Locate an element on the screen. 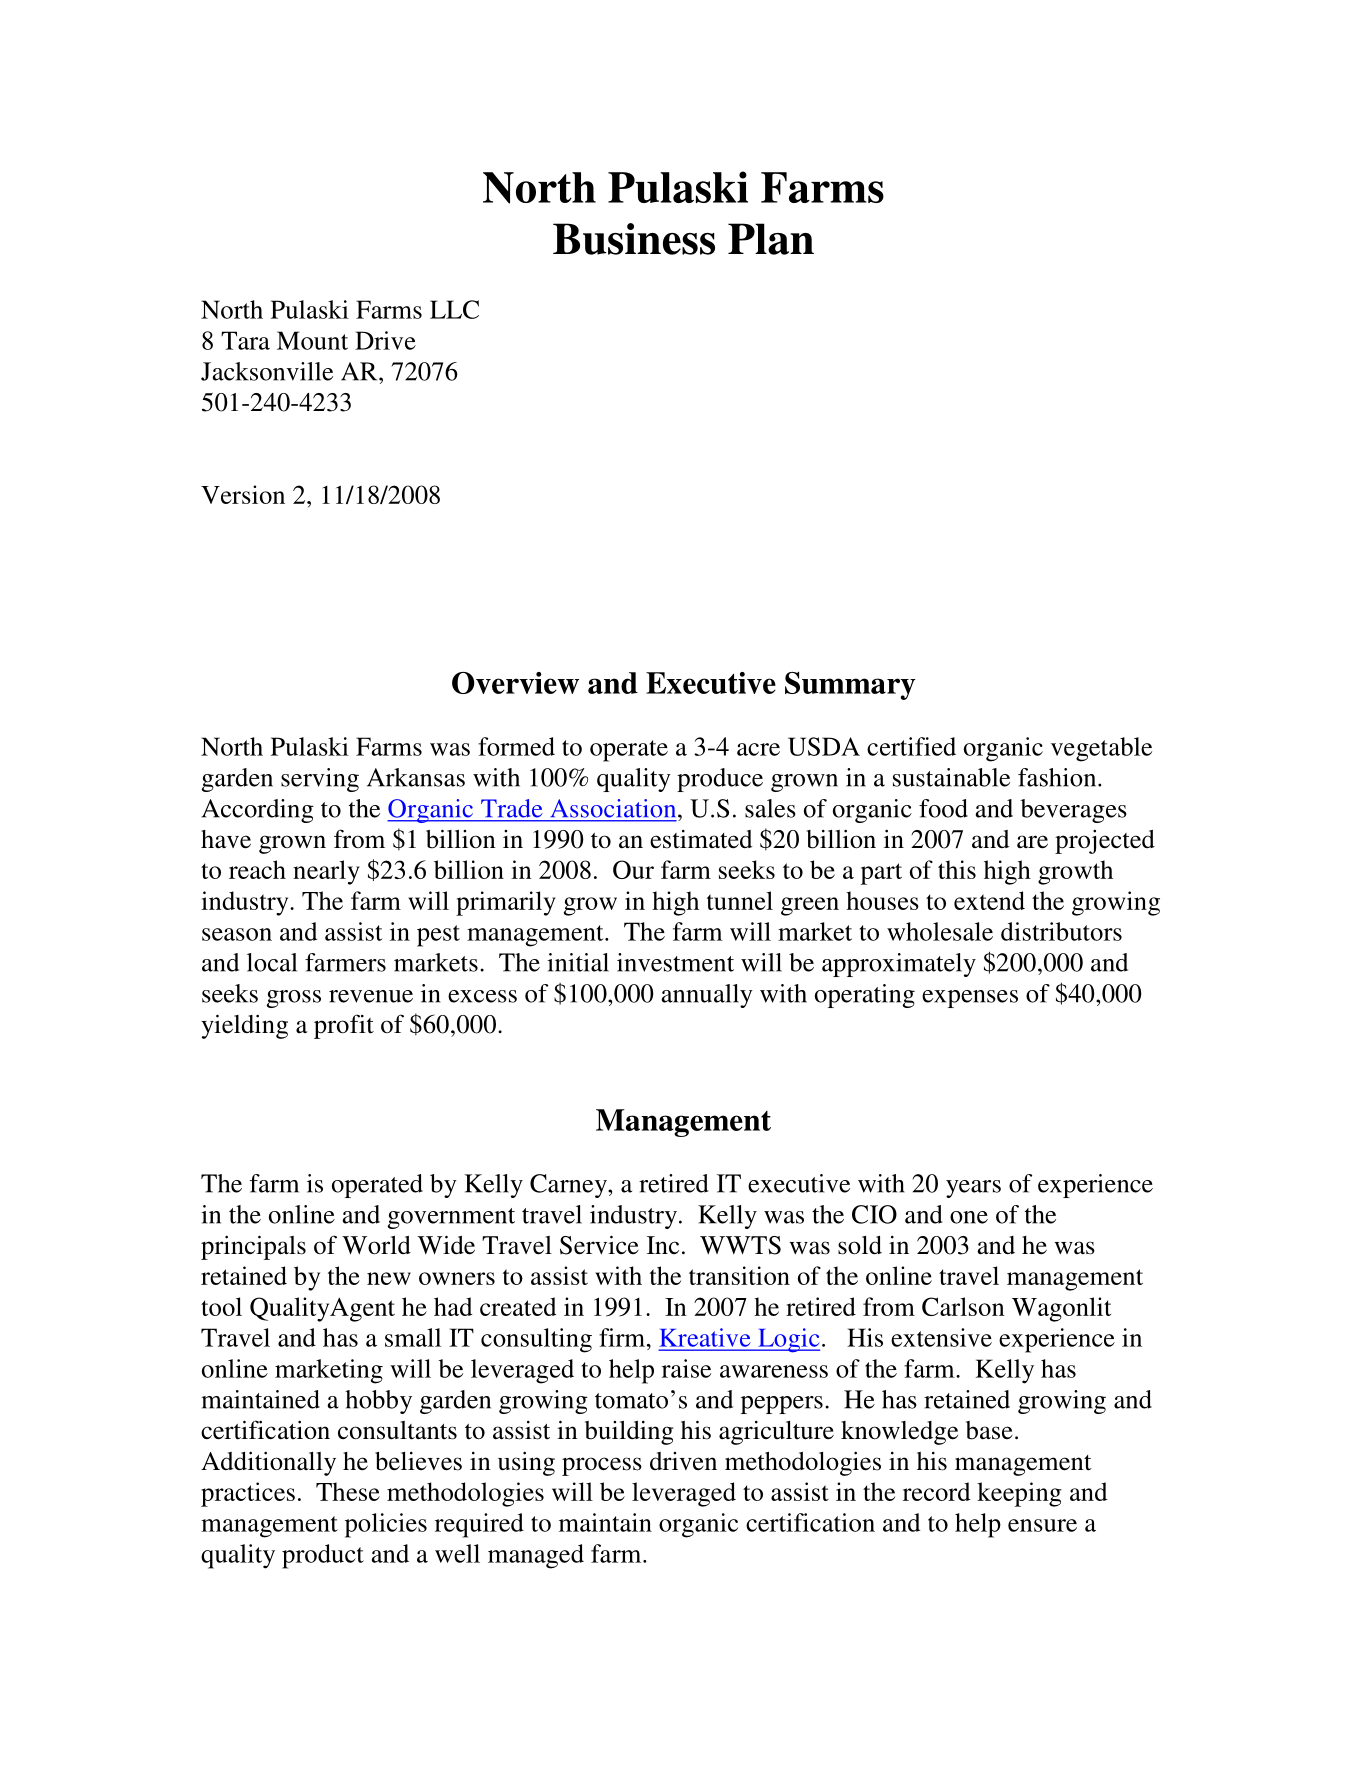 Image resolution: width=1367 pixels, height=1770 pixels. extend is located at coordinates (989, 900).
